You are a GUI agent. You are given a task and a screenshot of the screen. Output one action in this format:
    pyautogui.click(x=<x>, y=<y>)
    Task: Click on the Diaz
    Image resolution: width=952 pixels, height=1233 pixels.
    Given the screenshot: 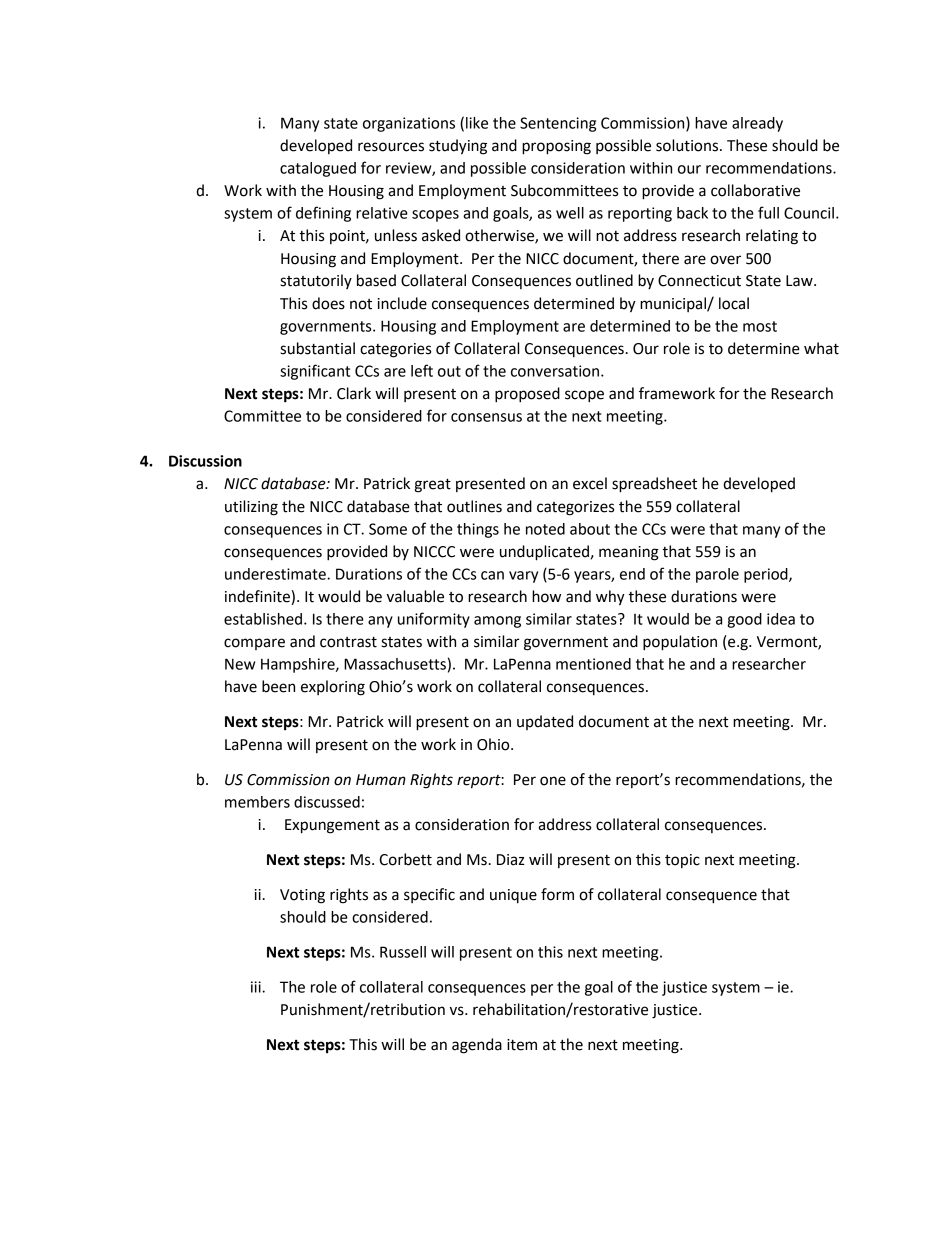 What is the action you would take?
    pyautogui.click(x=511, y=860)
